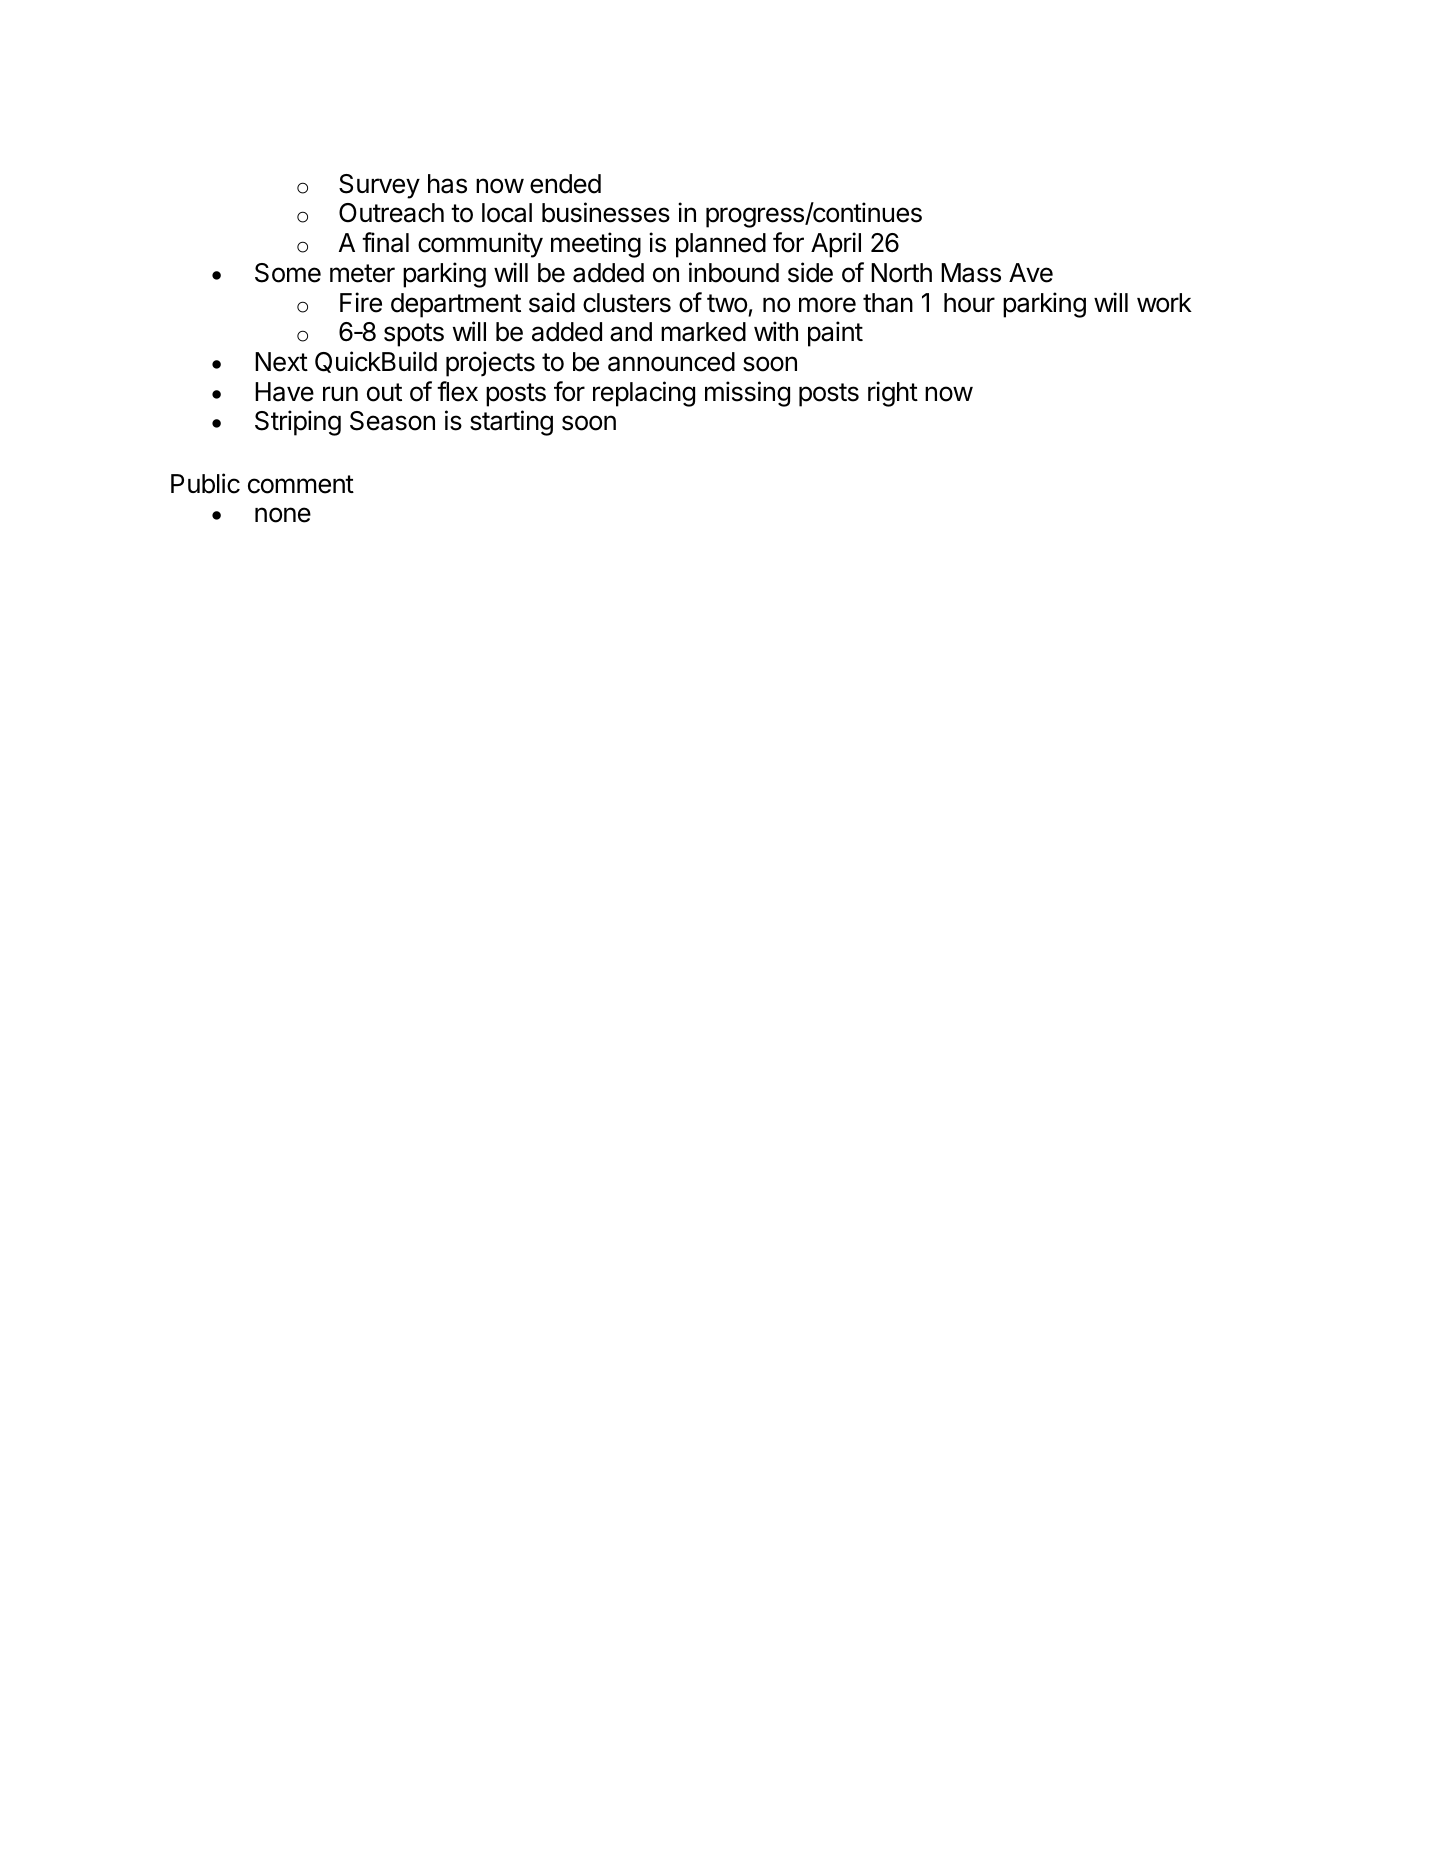 The image size is (1437, 1860). I want to click on paint, so click(835, 334).
